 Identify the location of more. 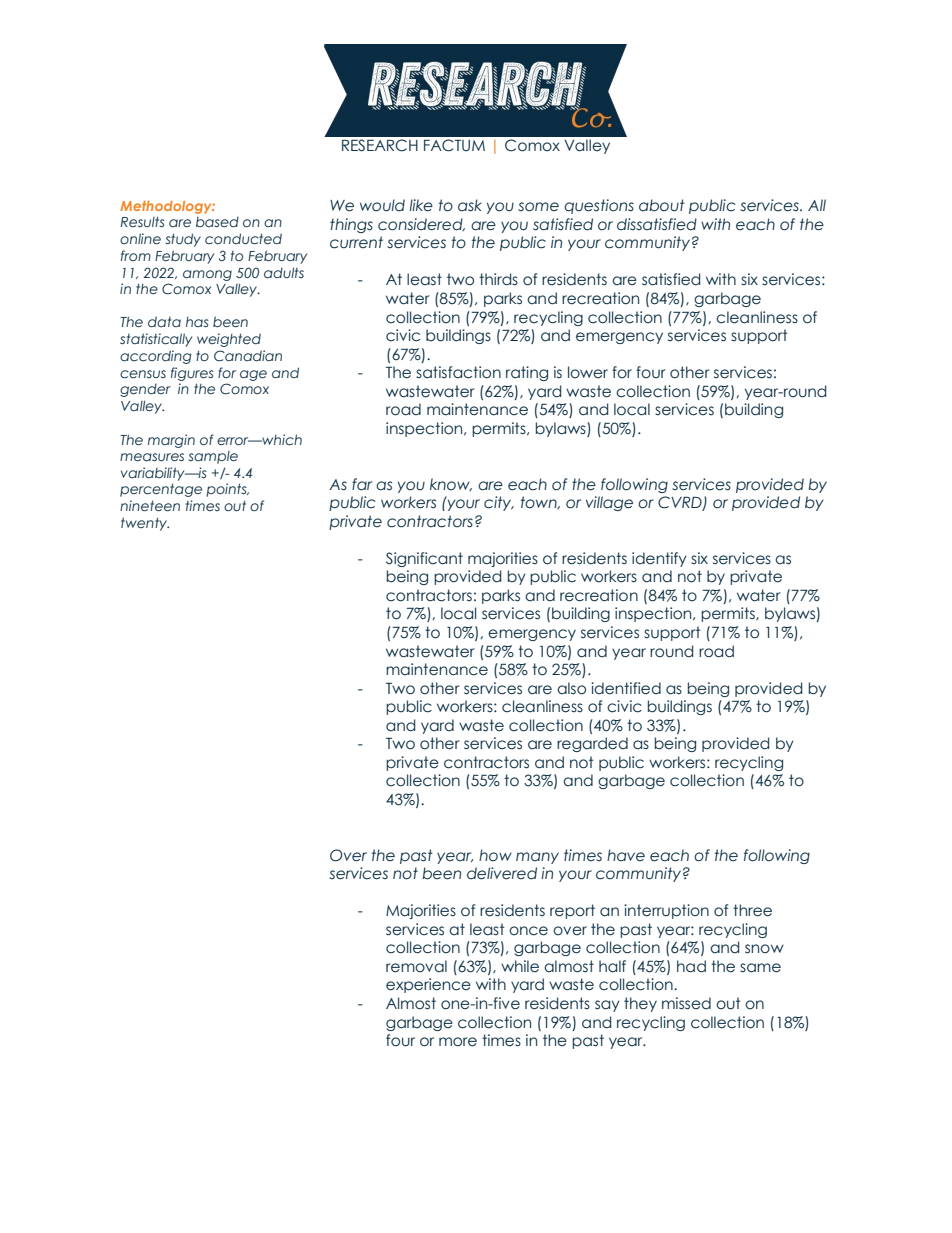
(458, 1042).
